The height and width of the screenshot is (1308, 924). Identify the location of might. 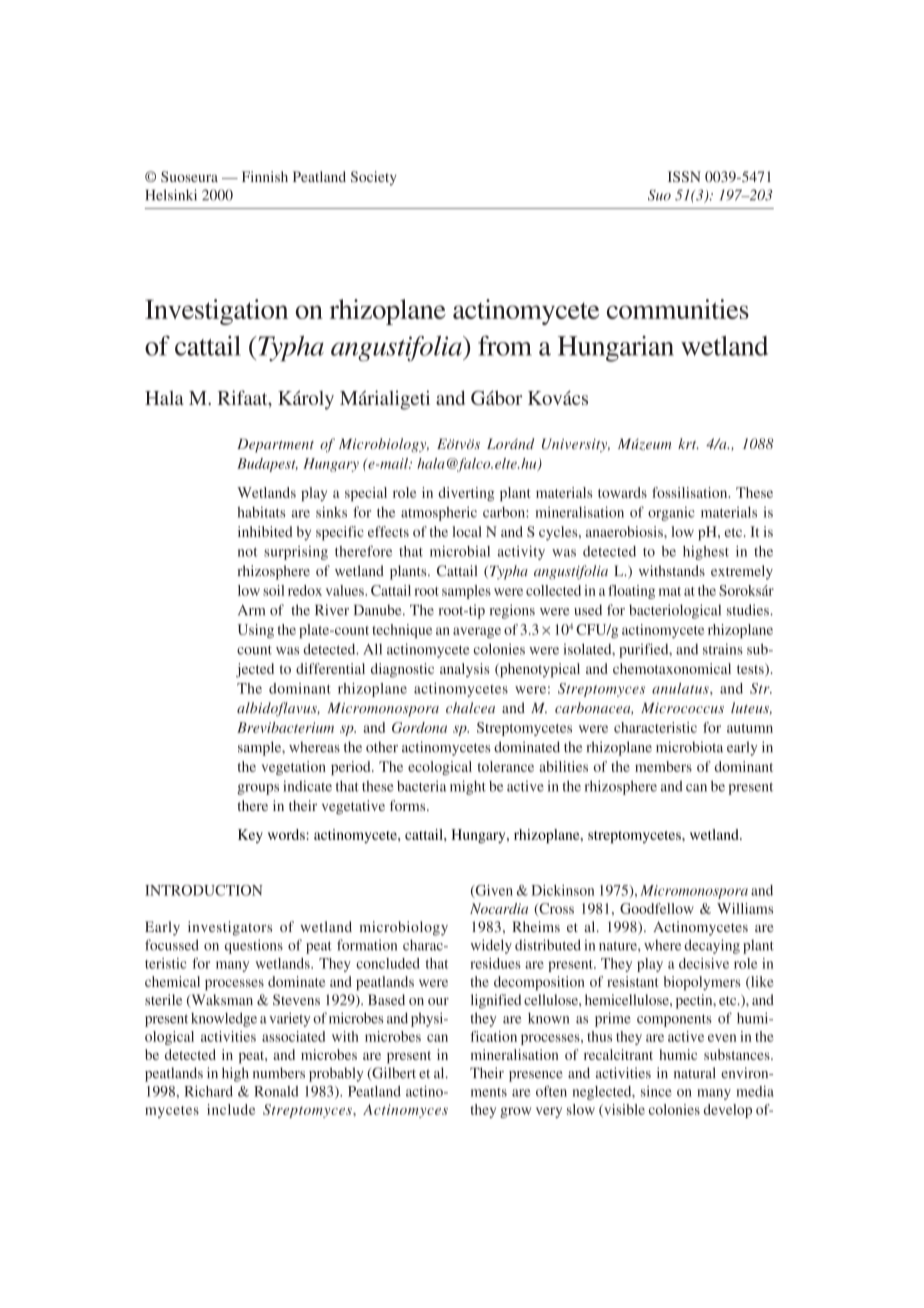
(468, 787).
